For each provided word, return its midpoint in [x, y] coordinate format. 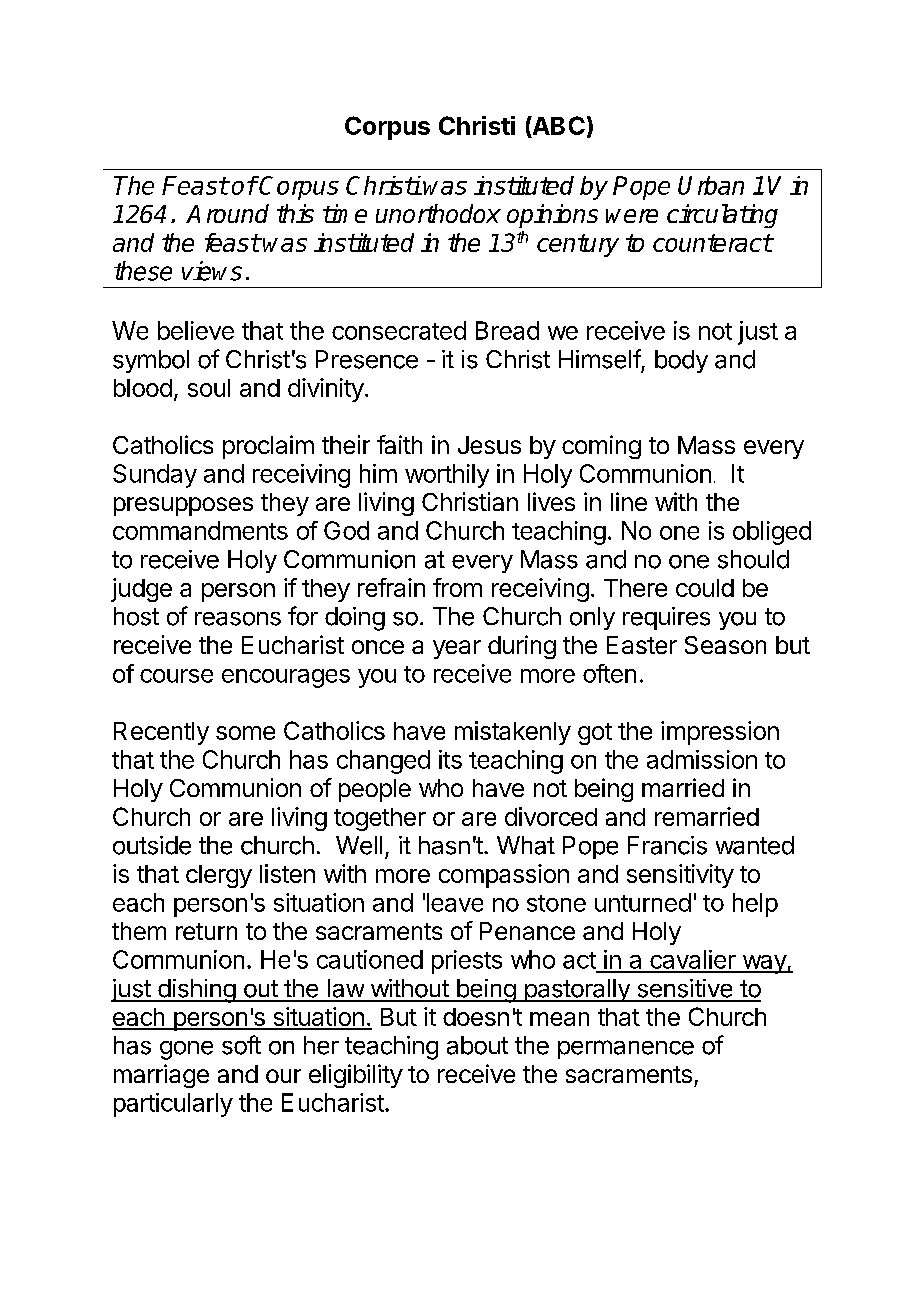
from [457, 587]
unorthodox [438, 213]
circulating [722, 216]
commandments [200, 530]
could [705, 588]
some [245, 733]
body [681, 361]
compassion [504, 876]
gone [186, 1050]
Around [227, 213]
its [450, 759]
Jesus [489, 445]
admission [702, 759]
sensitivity [680, 876]
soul [209, 388]
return [206, 931]
